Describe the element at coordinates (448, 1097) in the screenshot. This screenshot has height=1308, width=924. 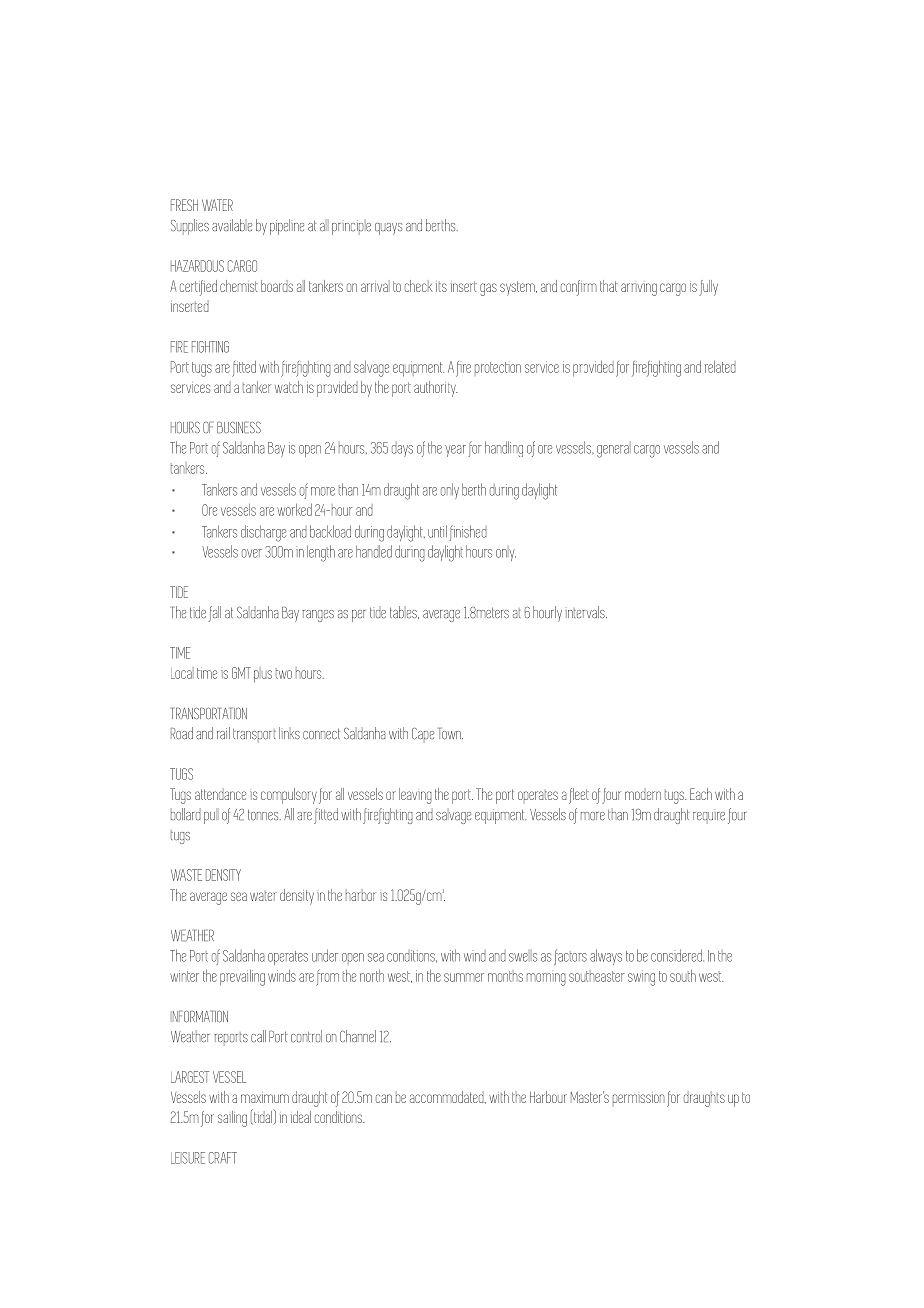
I see `accommodated` at that location.
